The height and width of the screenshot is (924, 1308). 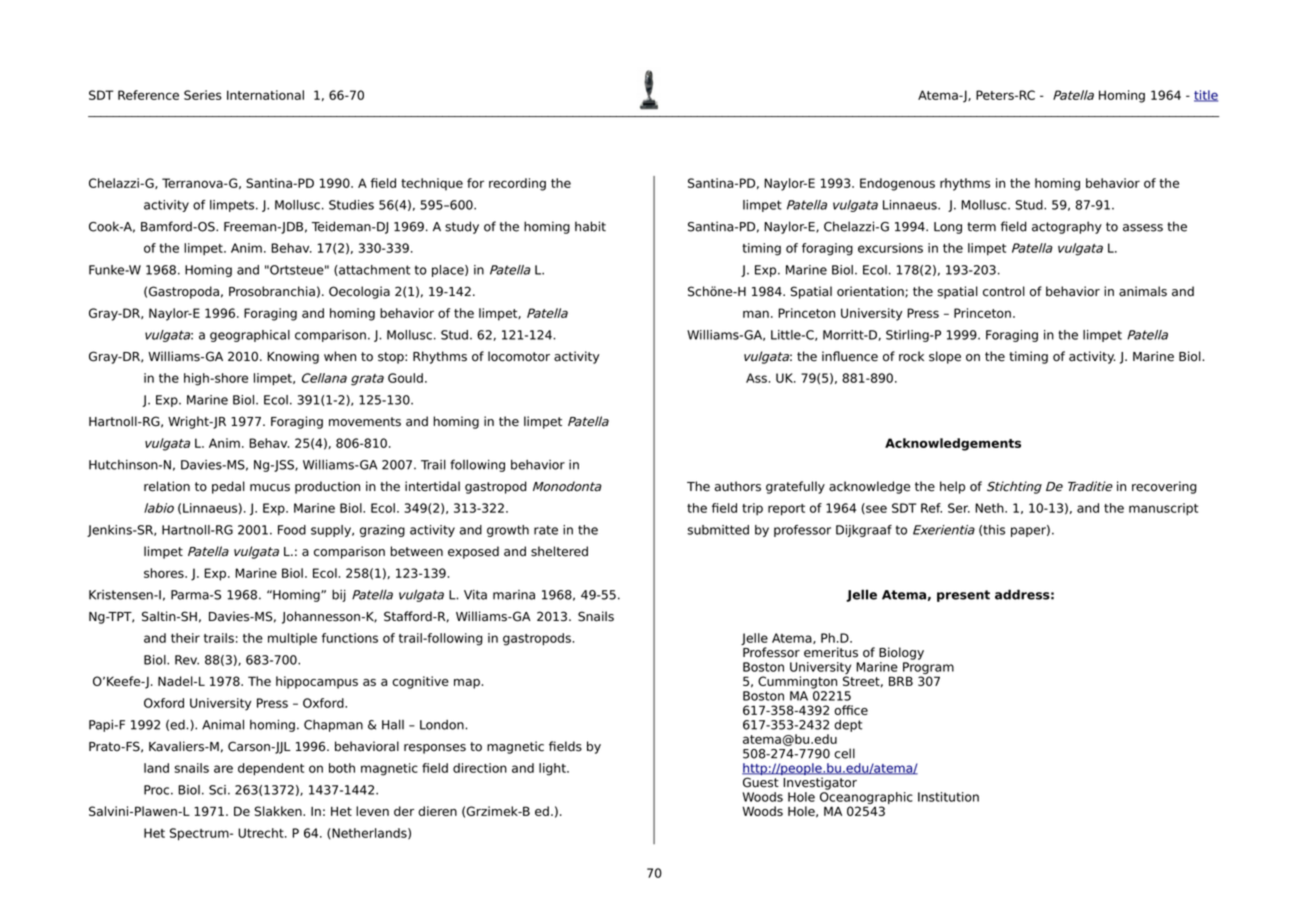 What do you see at coordinates (963, 596) in the screenshot?
I see `present` at bounding box center [963, 596].
